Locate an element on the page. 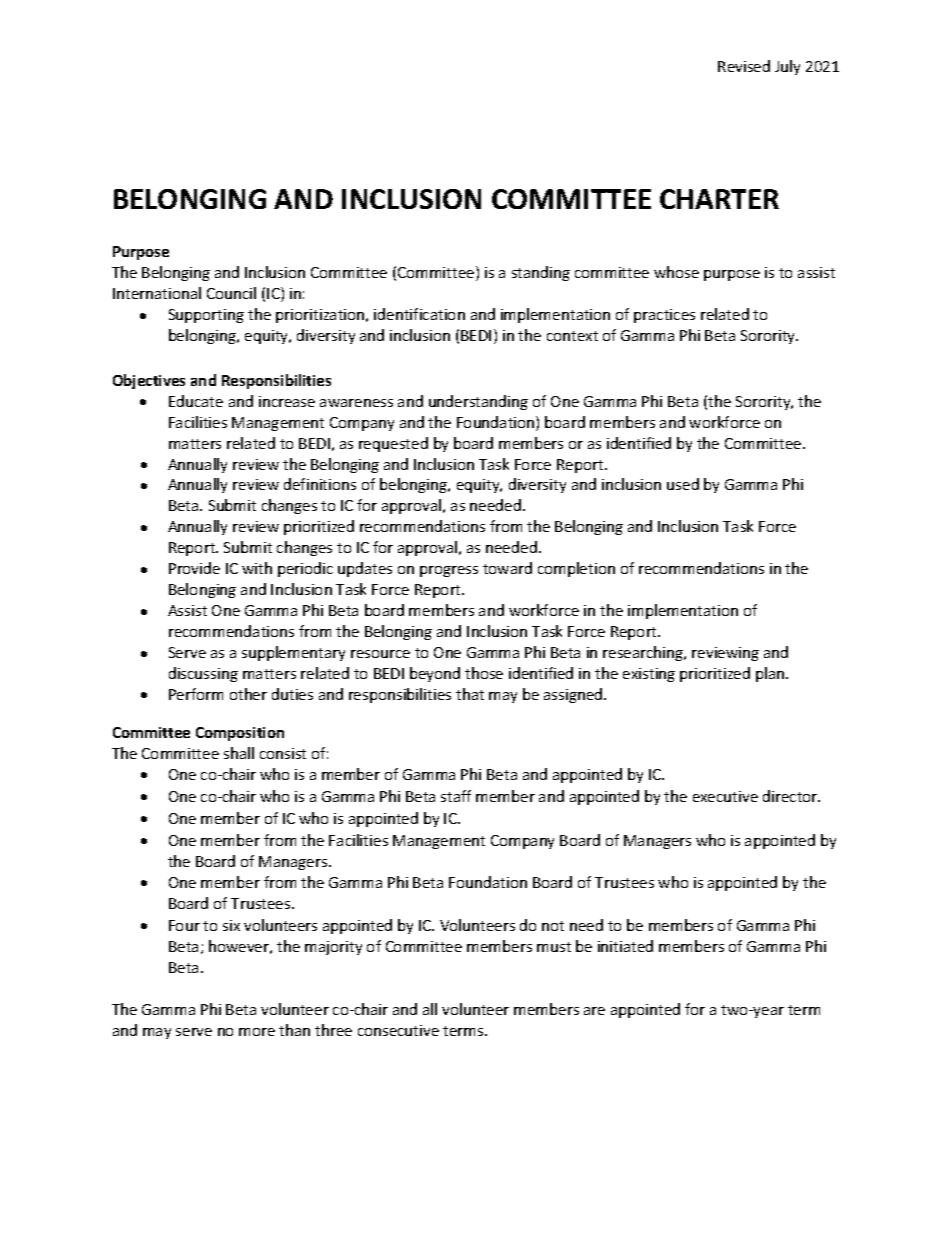 The image size is (952, 1233). requested is located at coordinates (393, 444).
